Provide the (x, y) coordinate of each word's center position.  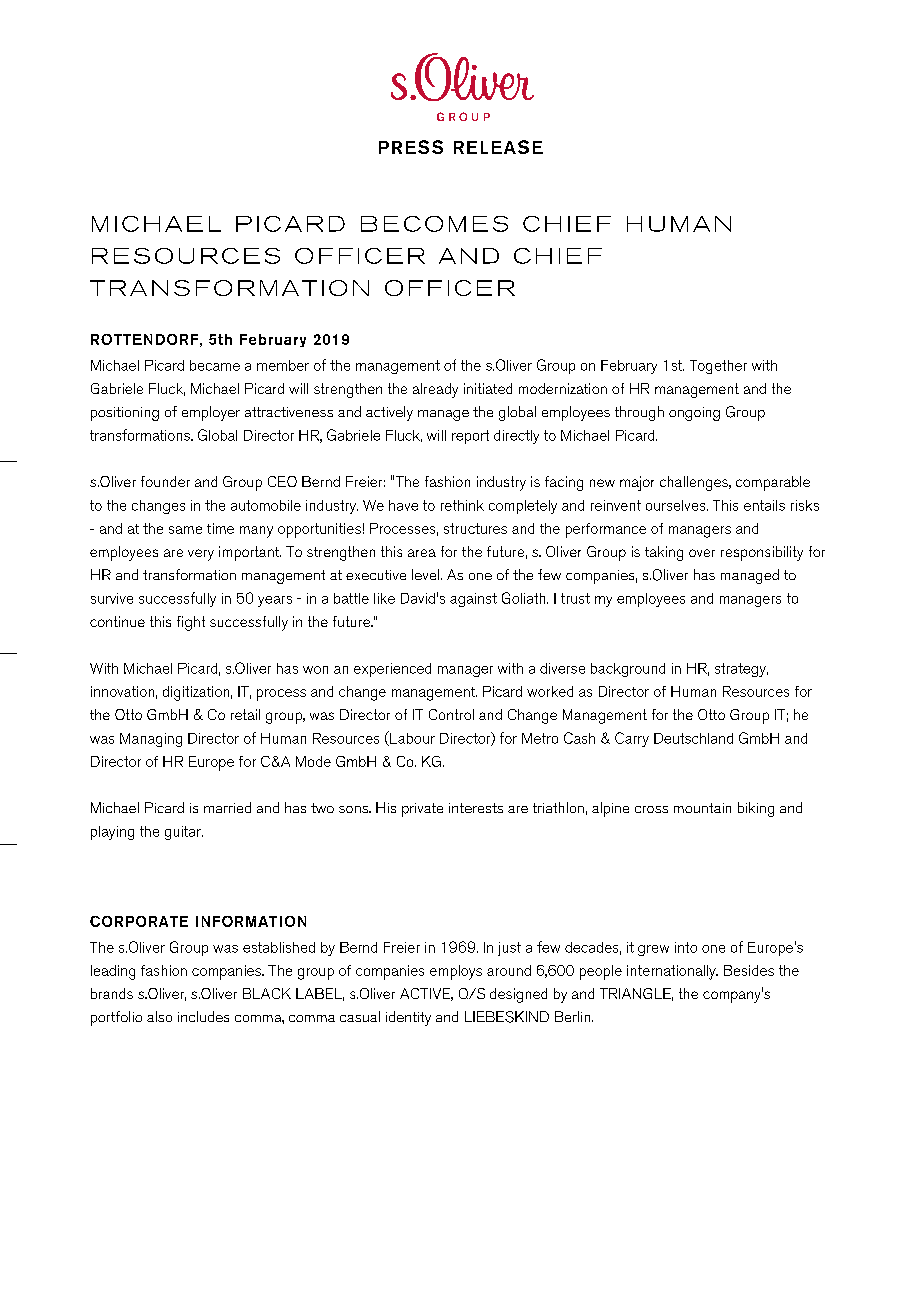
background (628, 670)
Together (718, 367)
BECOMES (434, 224)
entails (764, 505)
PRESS (411, 147)
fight (191, 623)
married (227, 807)
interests (476, 808)
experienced (392, 670)
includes (203, 1016)
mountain (702, 808)
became (215, 365)
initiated (488, 388)
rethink (462, 505)
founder (165, 481)
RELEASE (498, 147)
